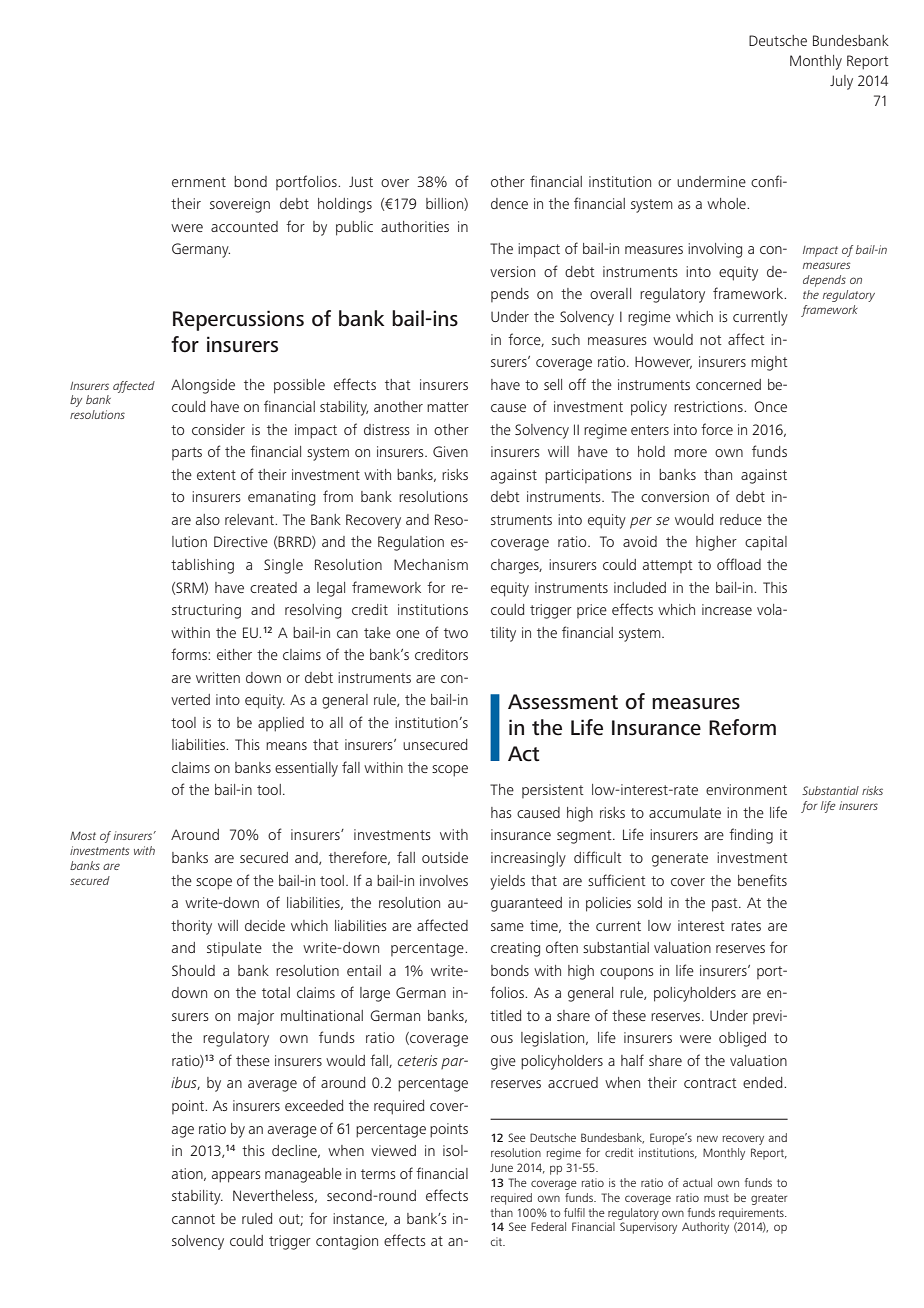 The image size is (924, 1308). I want to click on Just, so click(361, 181).
